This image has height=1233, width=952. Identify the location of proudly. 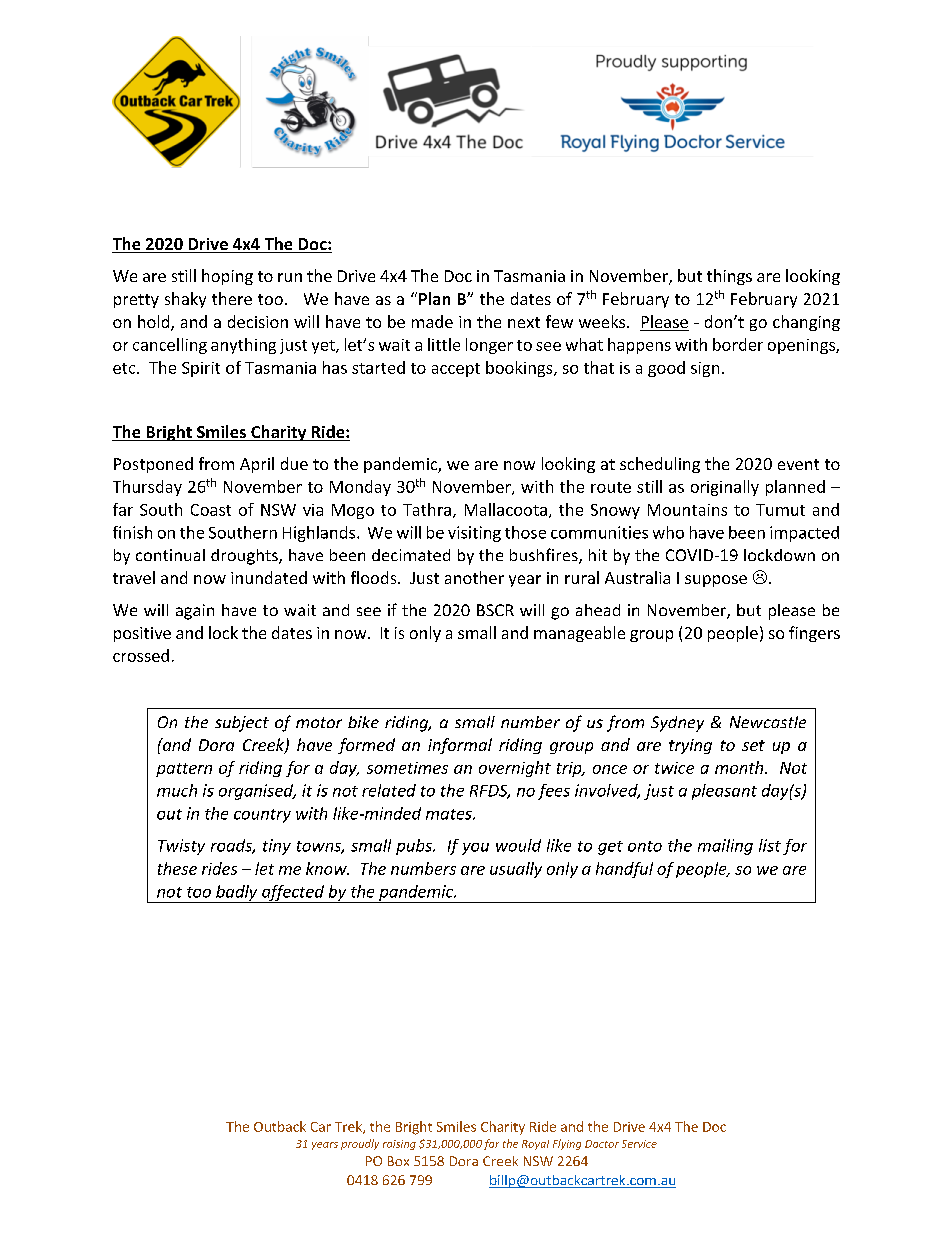
(360, 1144).
